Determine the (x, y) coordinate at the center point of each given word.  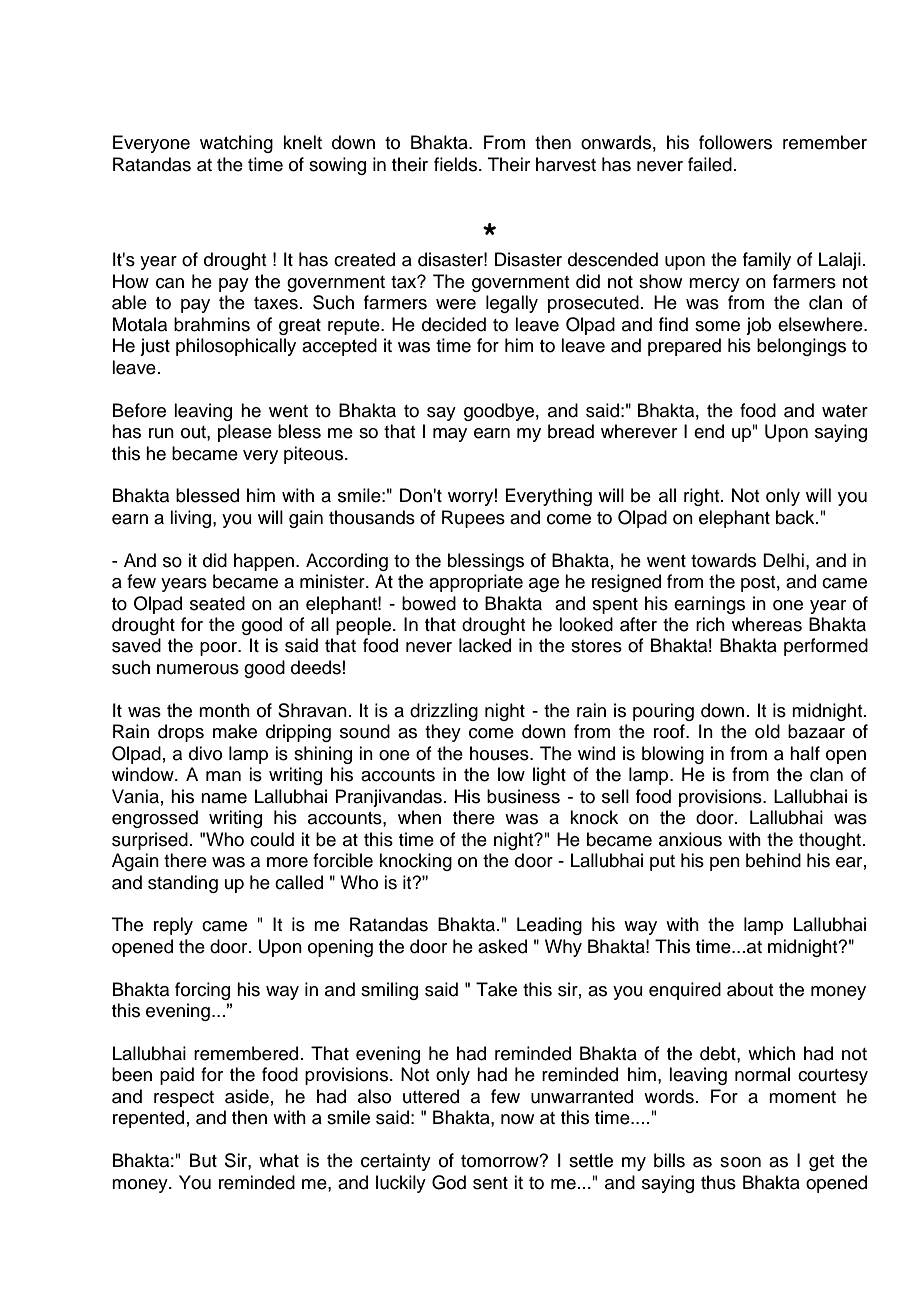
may (450, 435)
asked (502, 946)
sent (490, 1183)
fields (455, 164)
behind (773, 860)
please (245, 433)
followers (735, 142)
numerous (198, 669)
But (203, 1160)
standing (183, 884)
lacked (485, 645)
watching (236, 144)
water (845, 411)
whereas (767, 624)
